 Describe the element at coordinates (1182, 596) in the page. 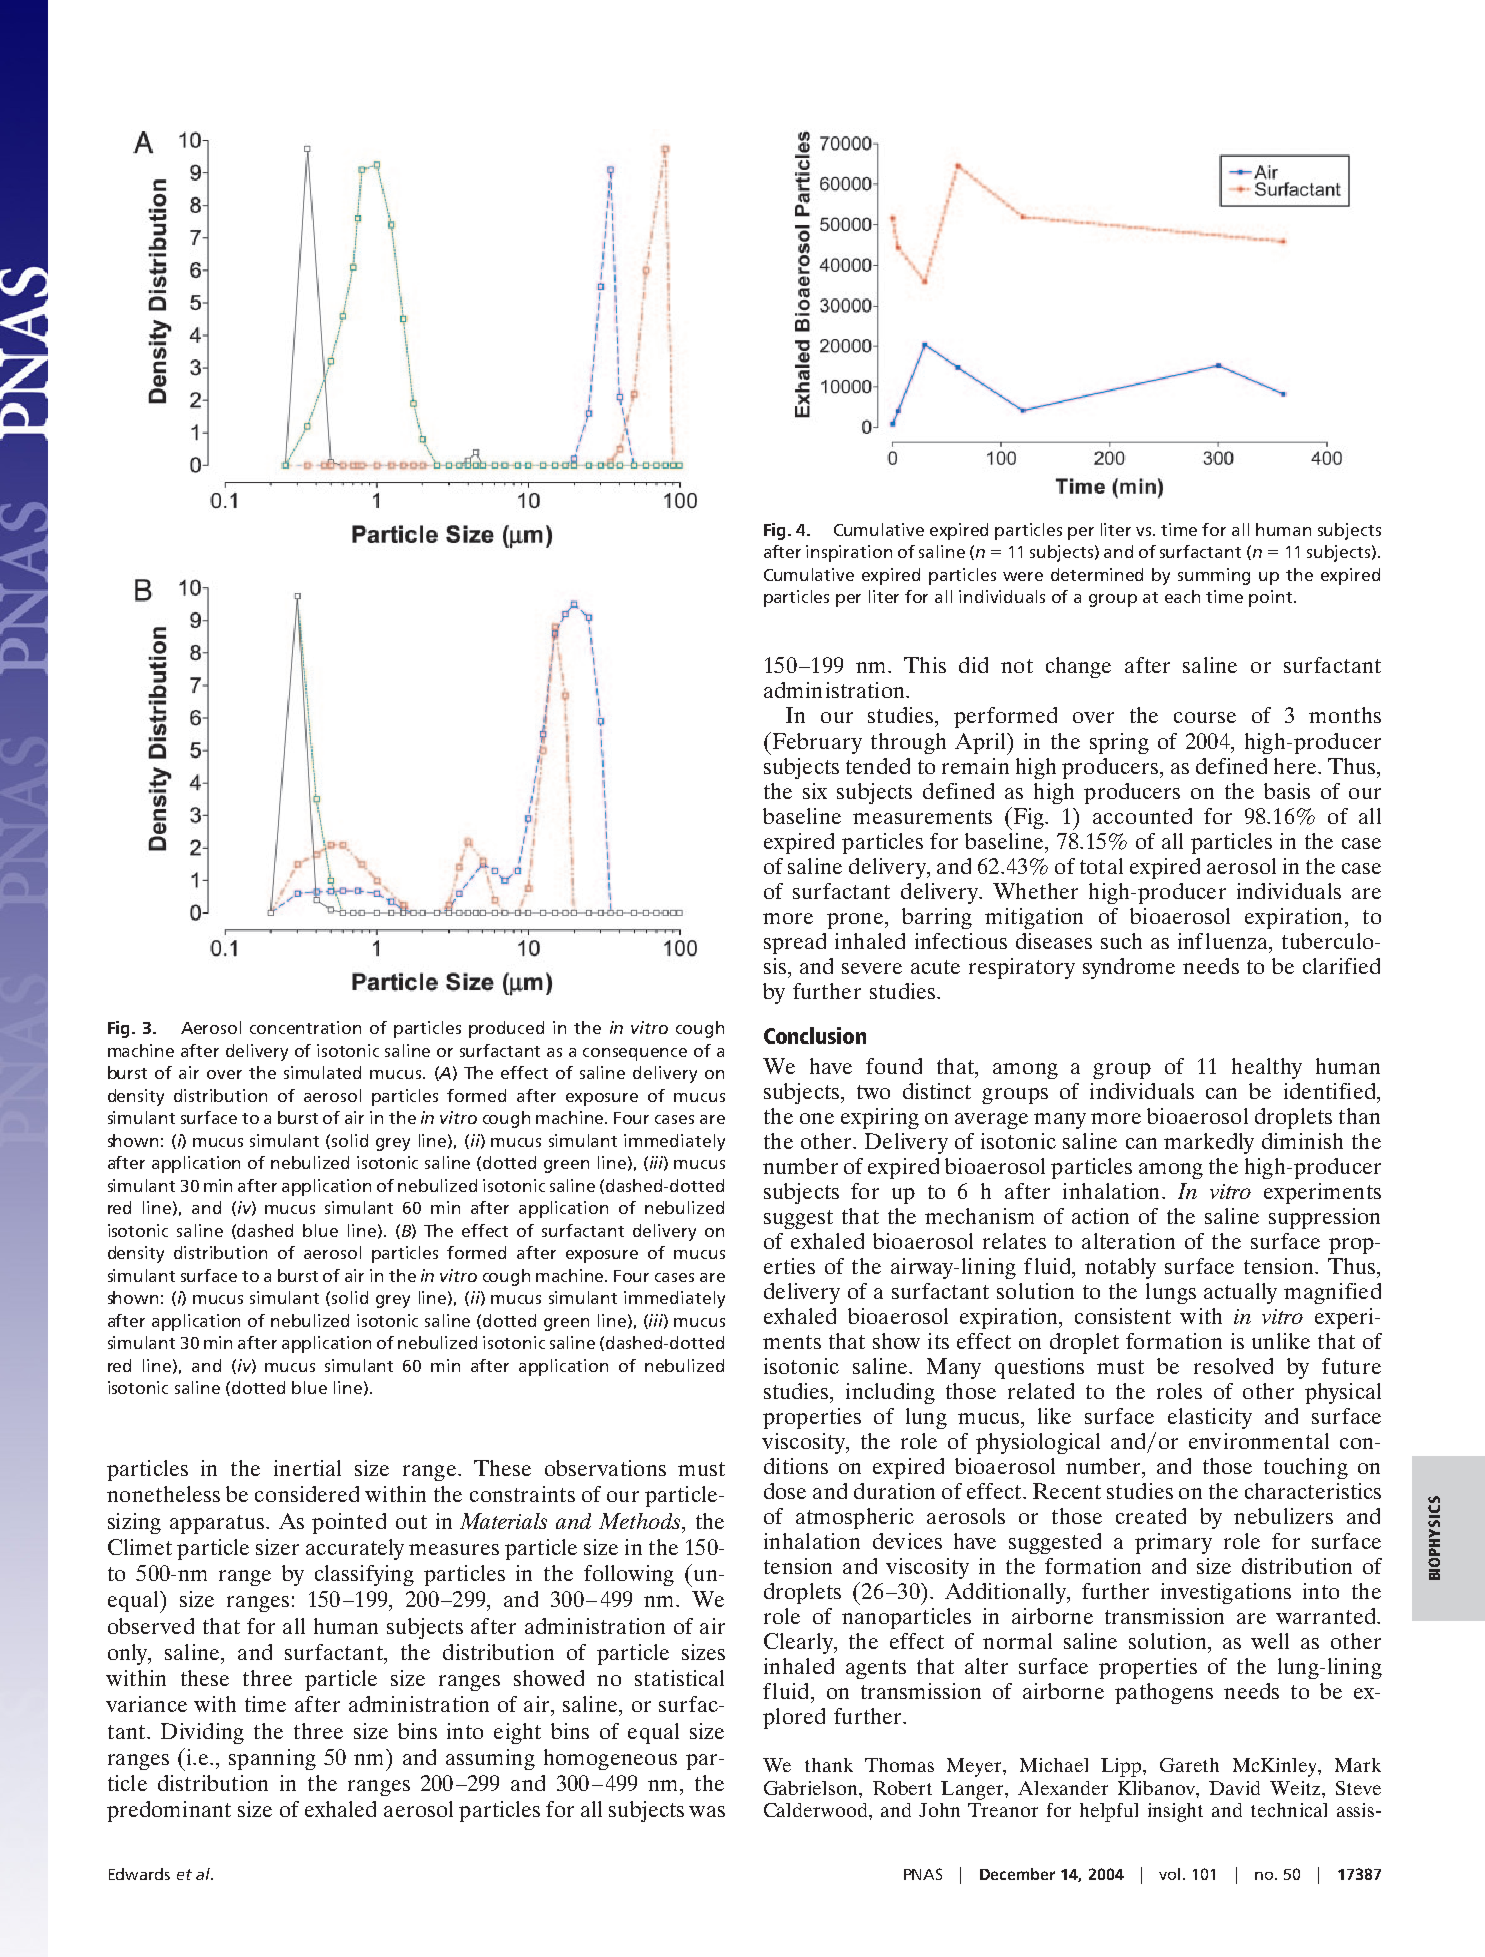

I see `each` at that location.
